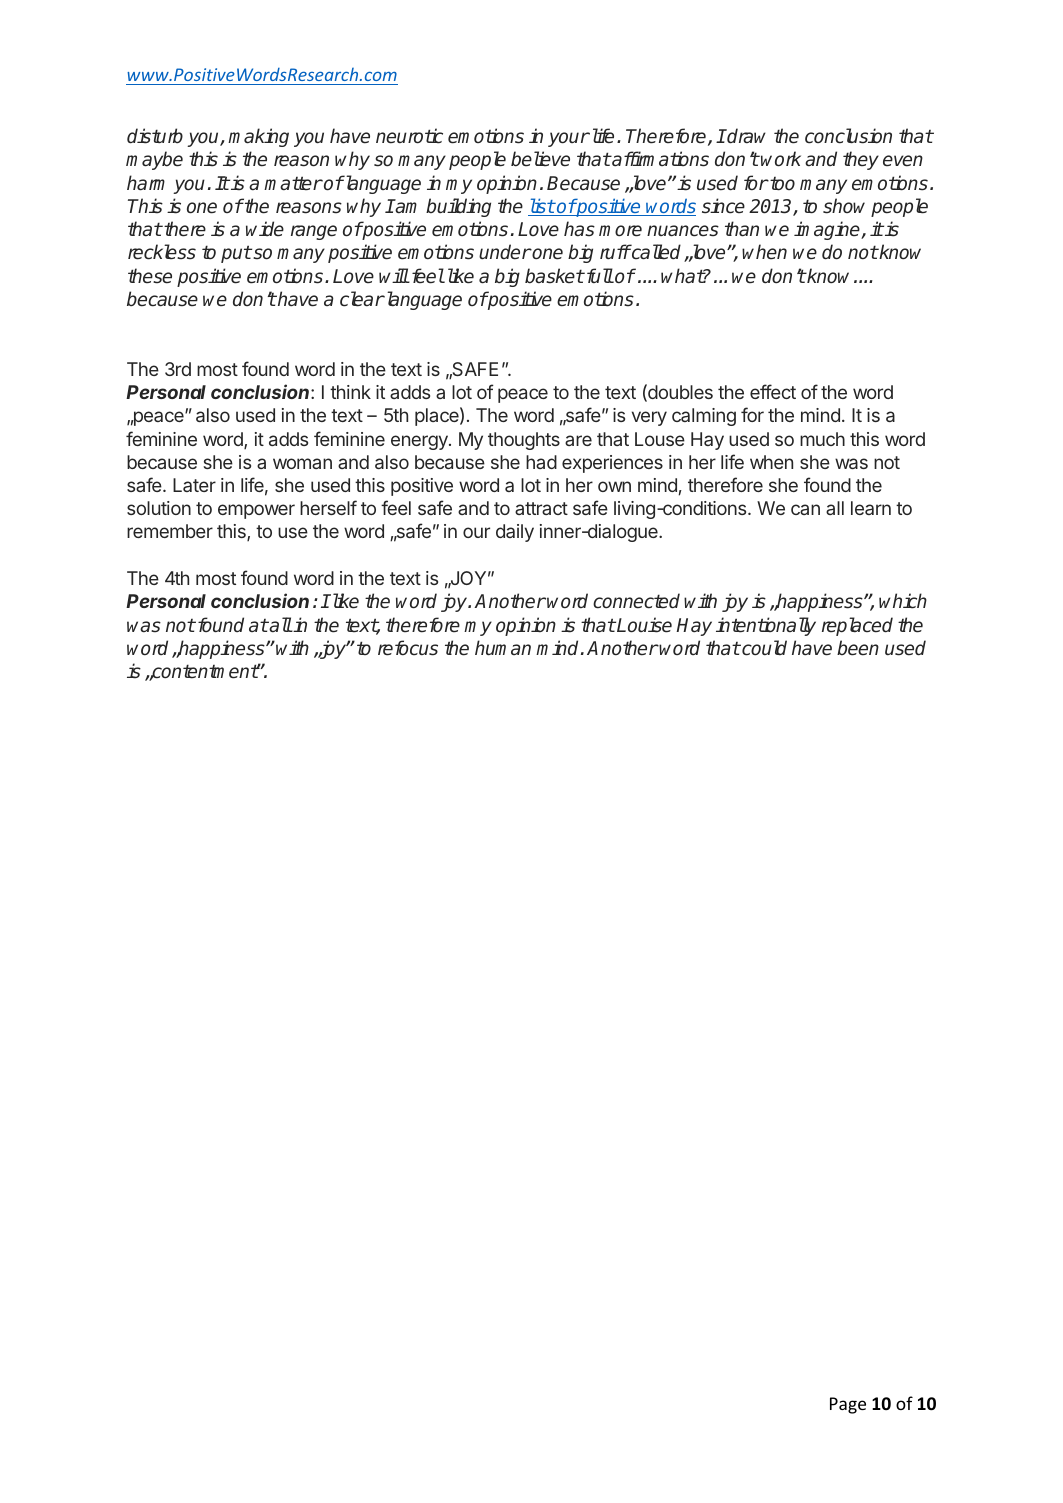 This screenshot has height=1503, width=1063. Describe the element at coordinates (781, 184) in the screenshot. I see `too` at that location.
